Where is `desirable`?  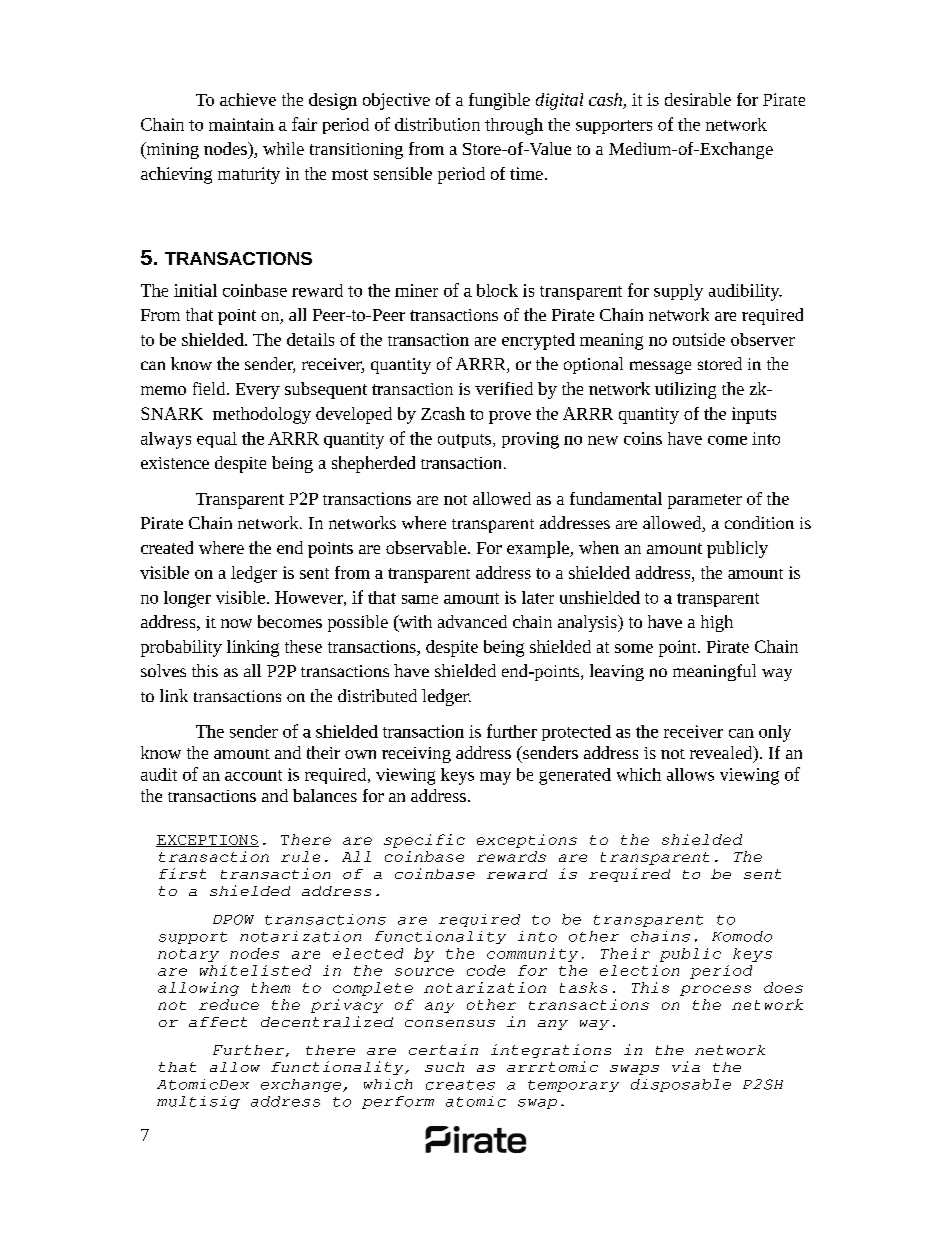
desirable is located at coordinates (698, 99).
